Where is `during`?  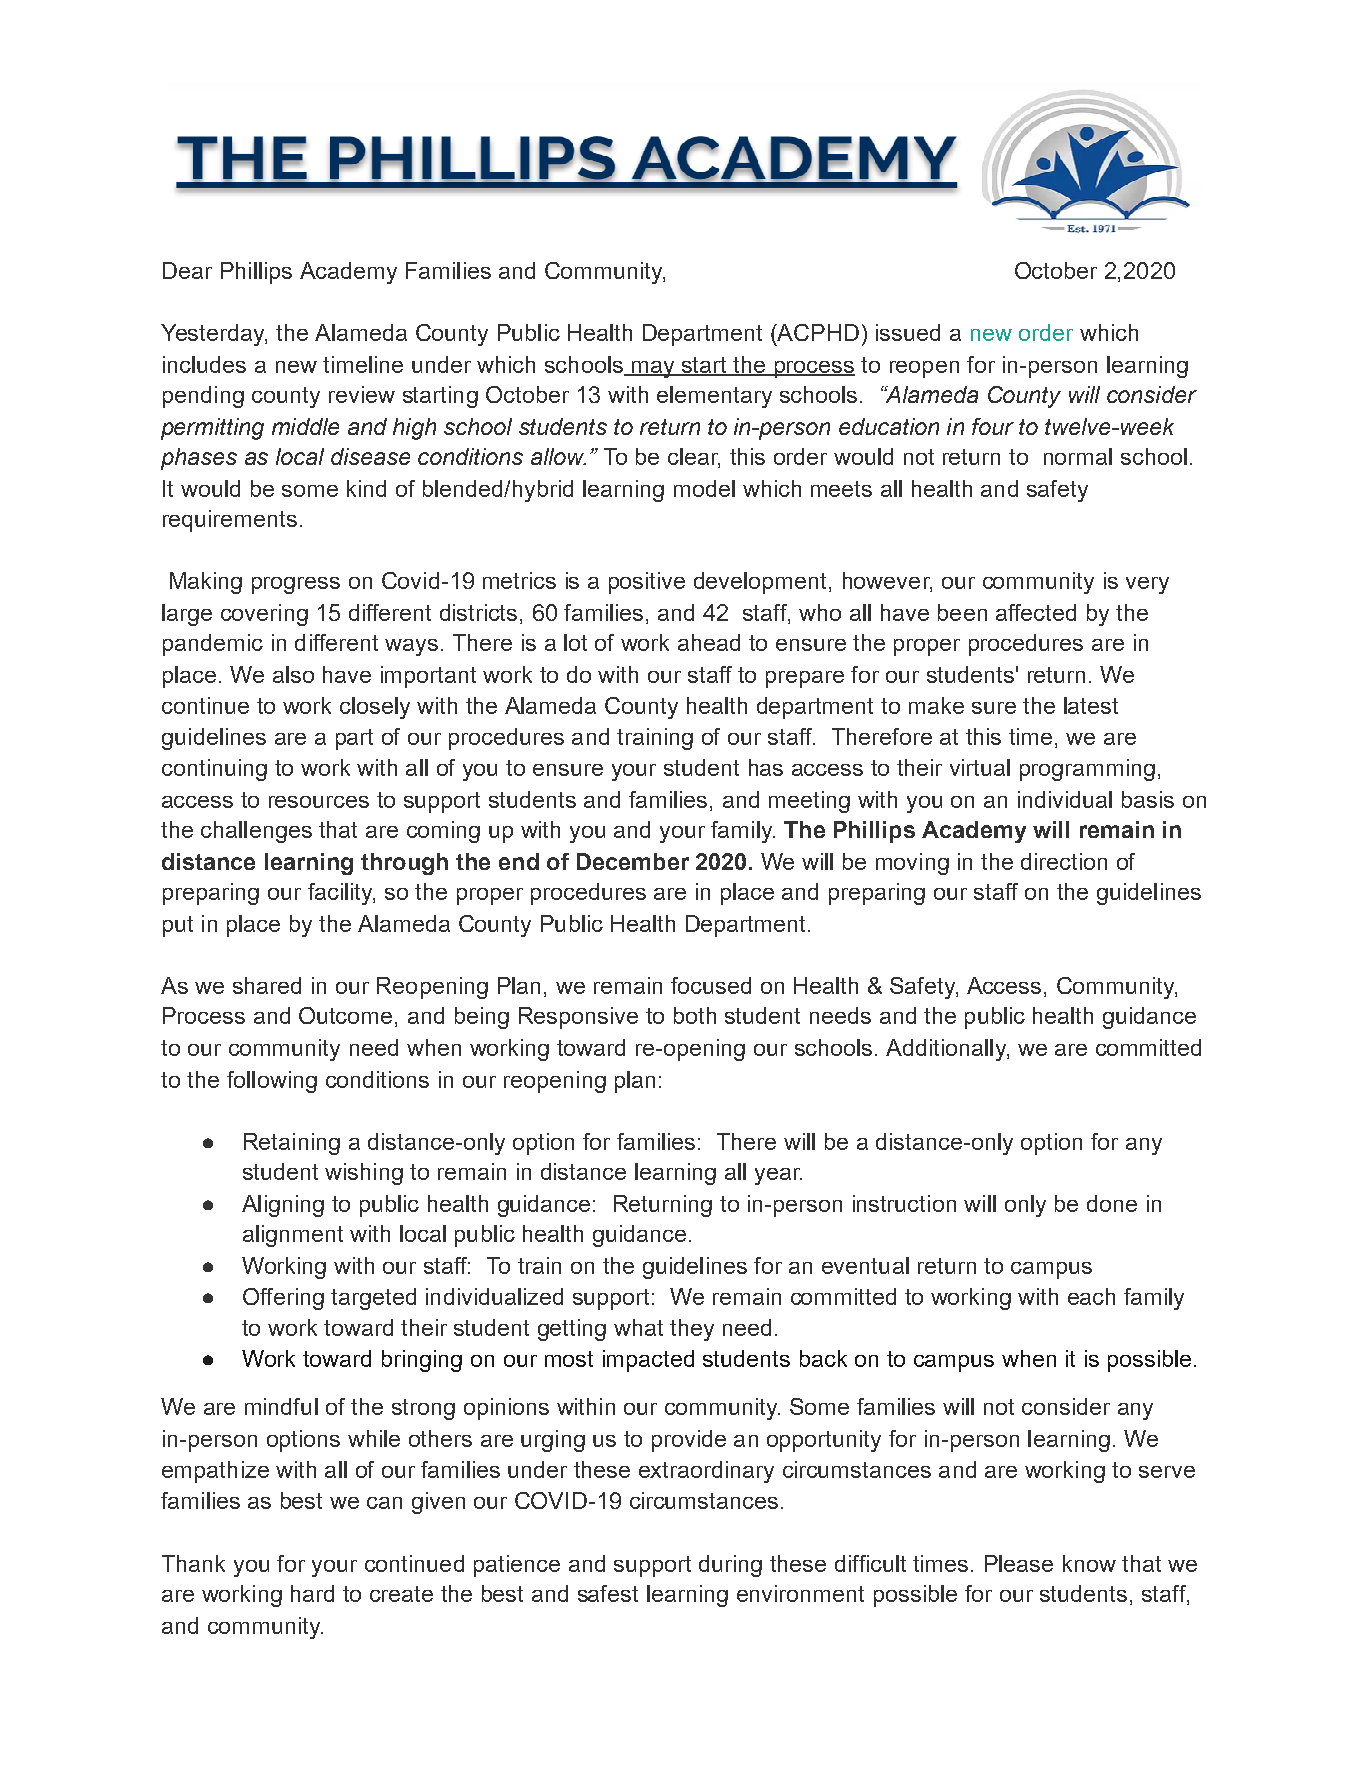 during is located at coordinates (730, 1566).
